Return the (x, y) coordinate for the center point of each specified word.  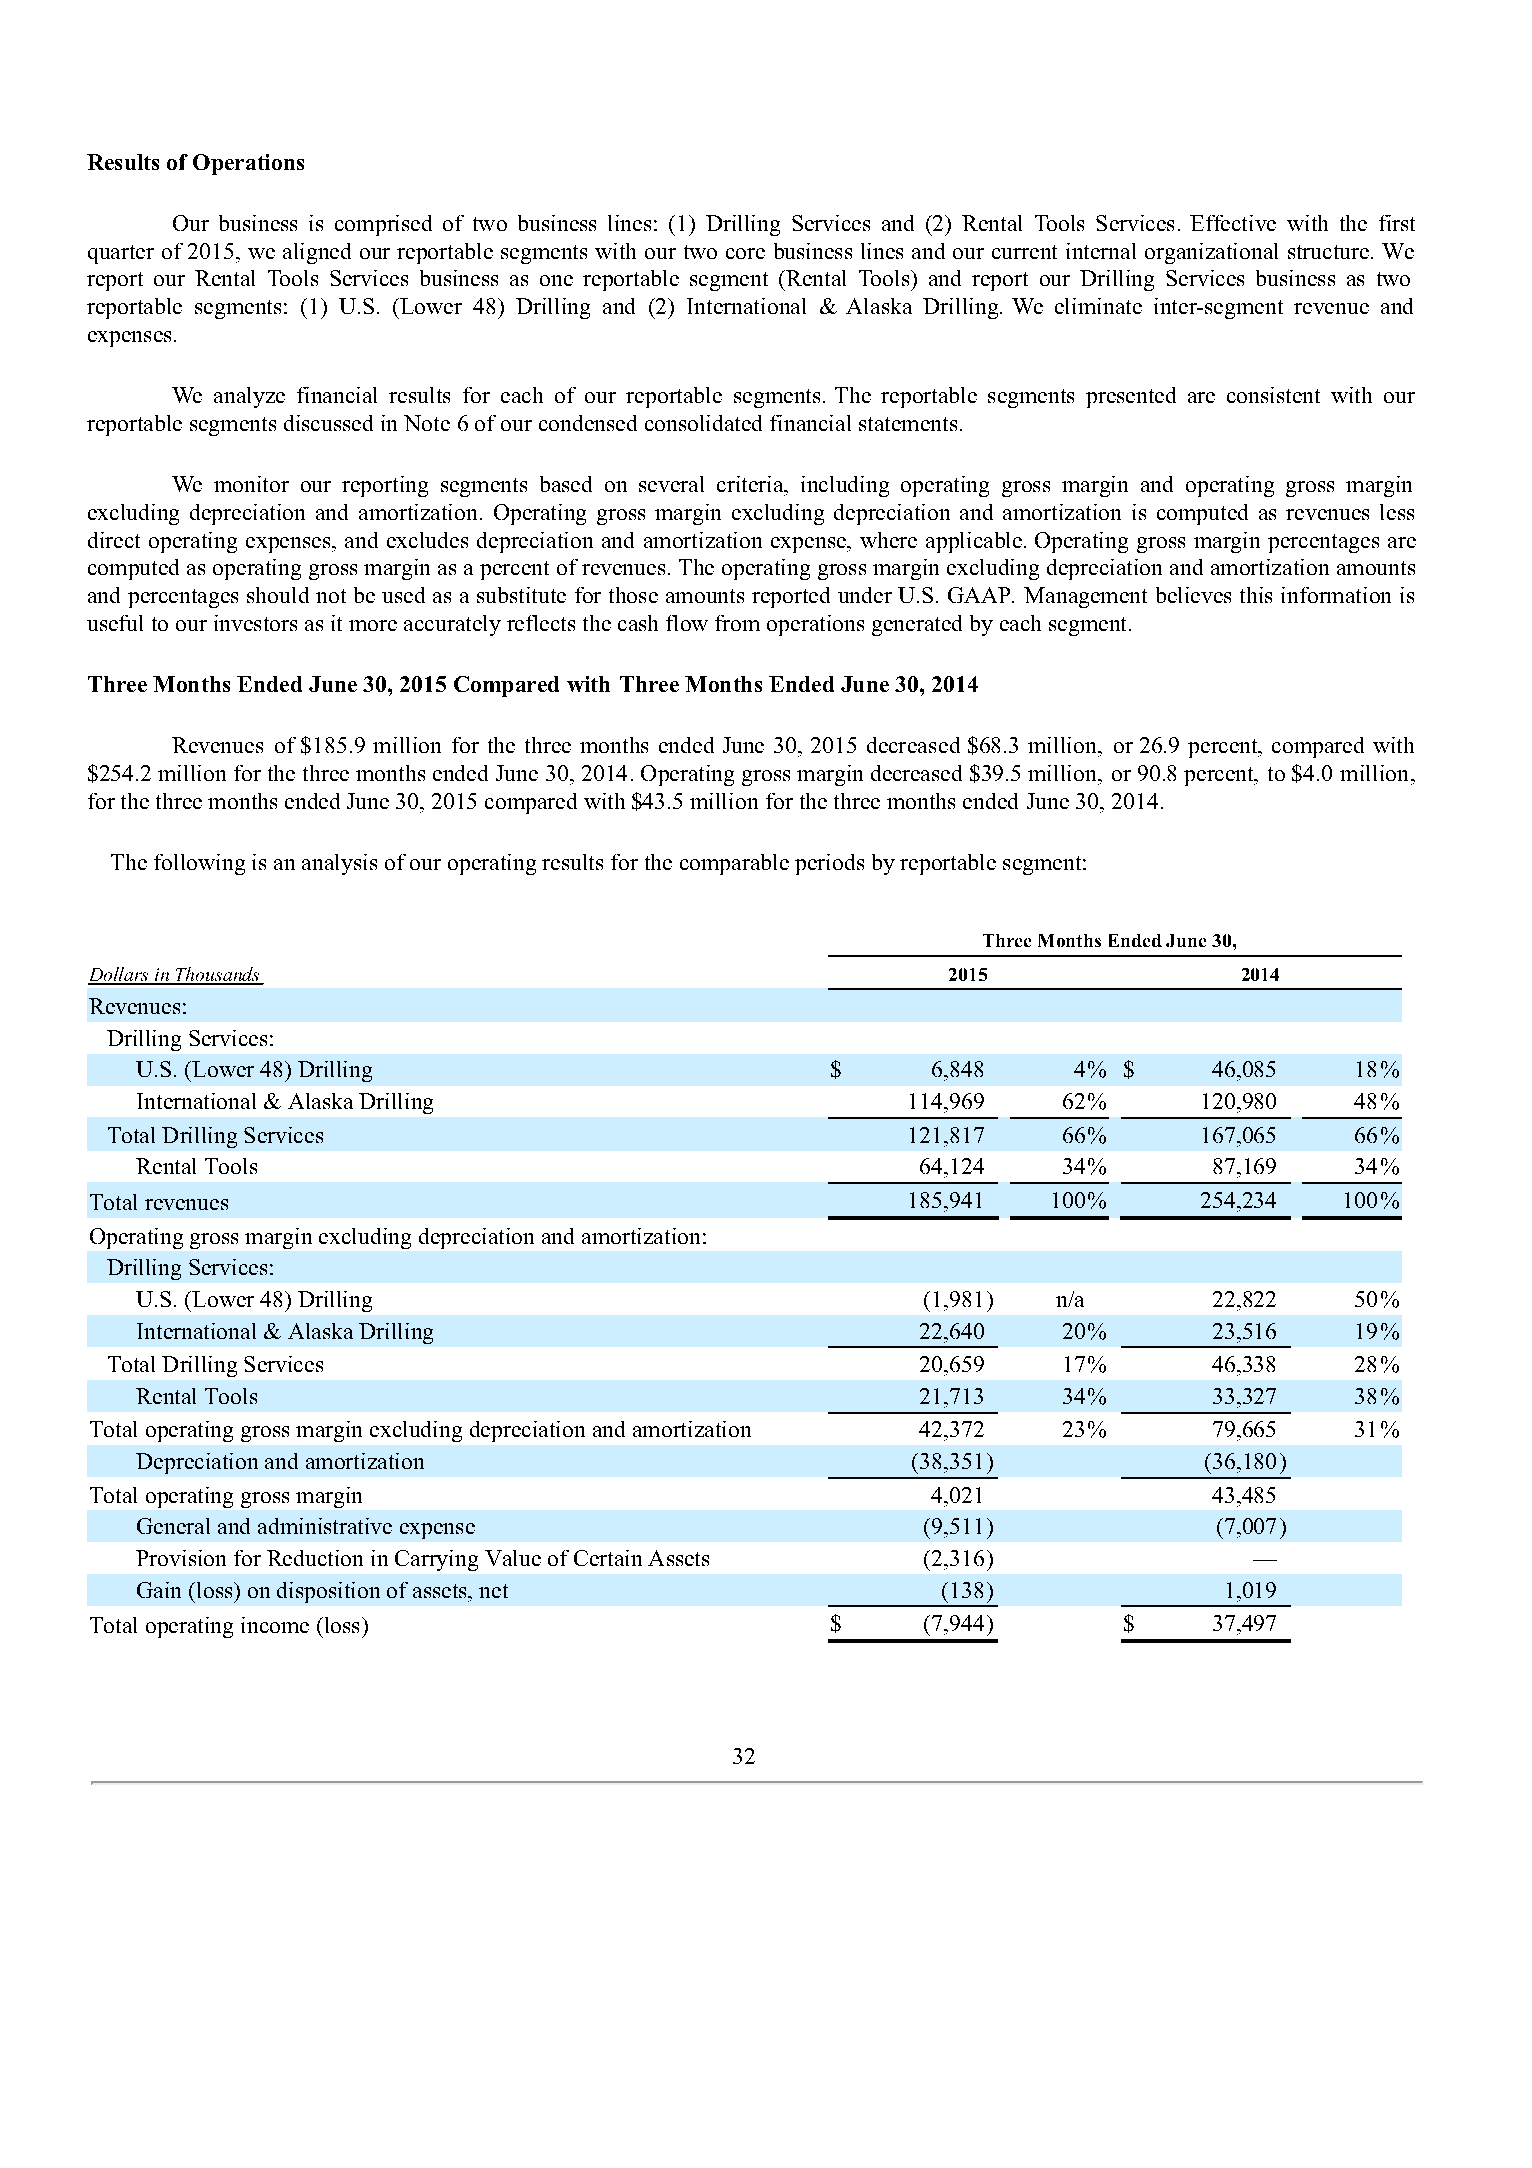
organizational (1211, 253)
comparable (734, 864)
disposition (328, 1592)
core (745, 253)
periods (829, 864)
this (1256, 595)
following (199, 864)
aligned (317, 253)
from (737, 623)
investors (255, 623)
